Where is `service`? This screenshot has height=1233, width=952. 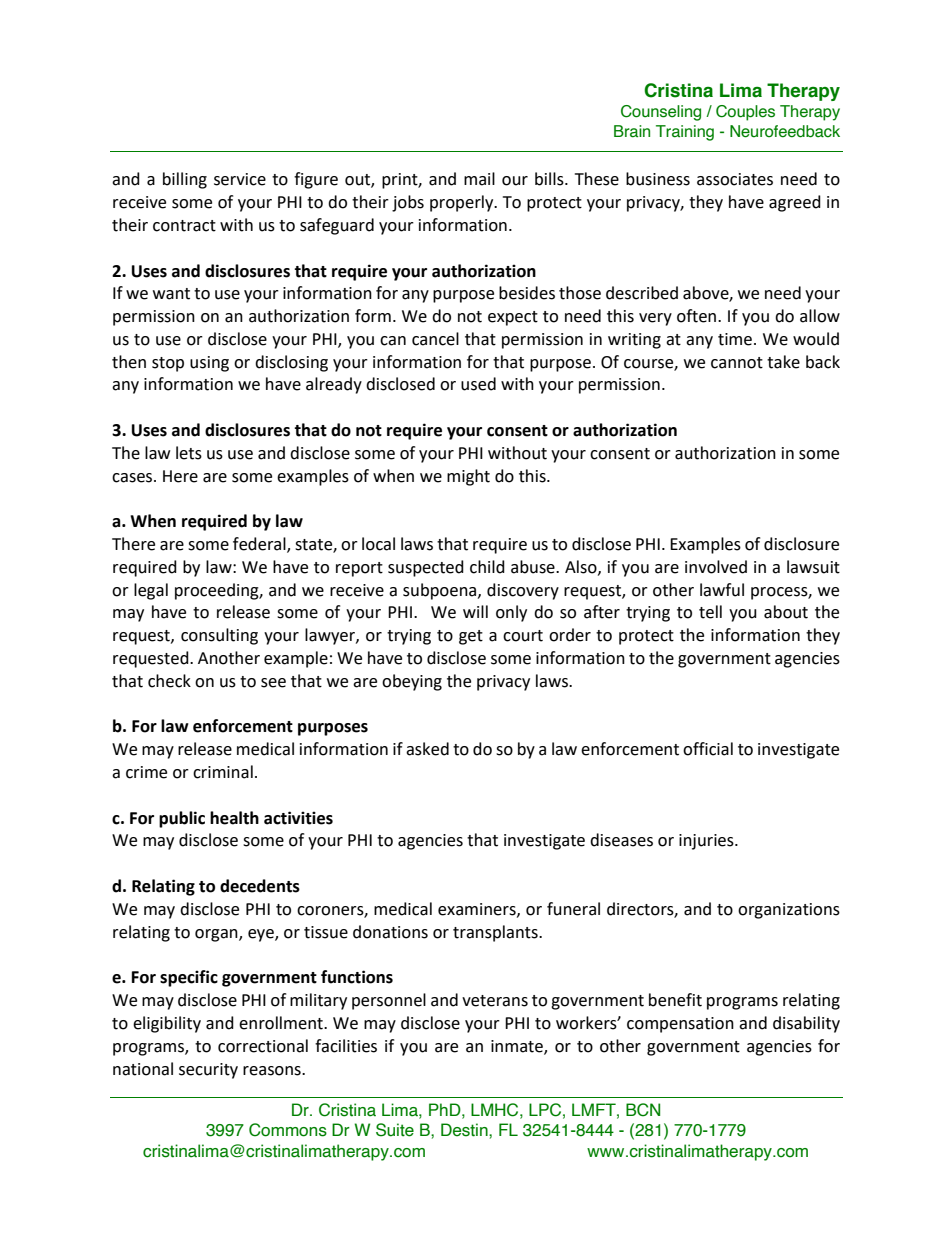 service is located at coordinates (240, 179).
